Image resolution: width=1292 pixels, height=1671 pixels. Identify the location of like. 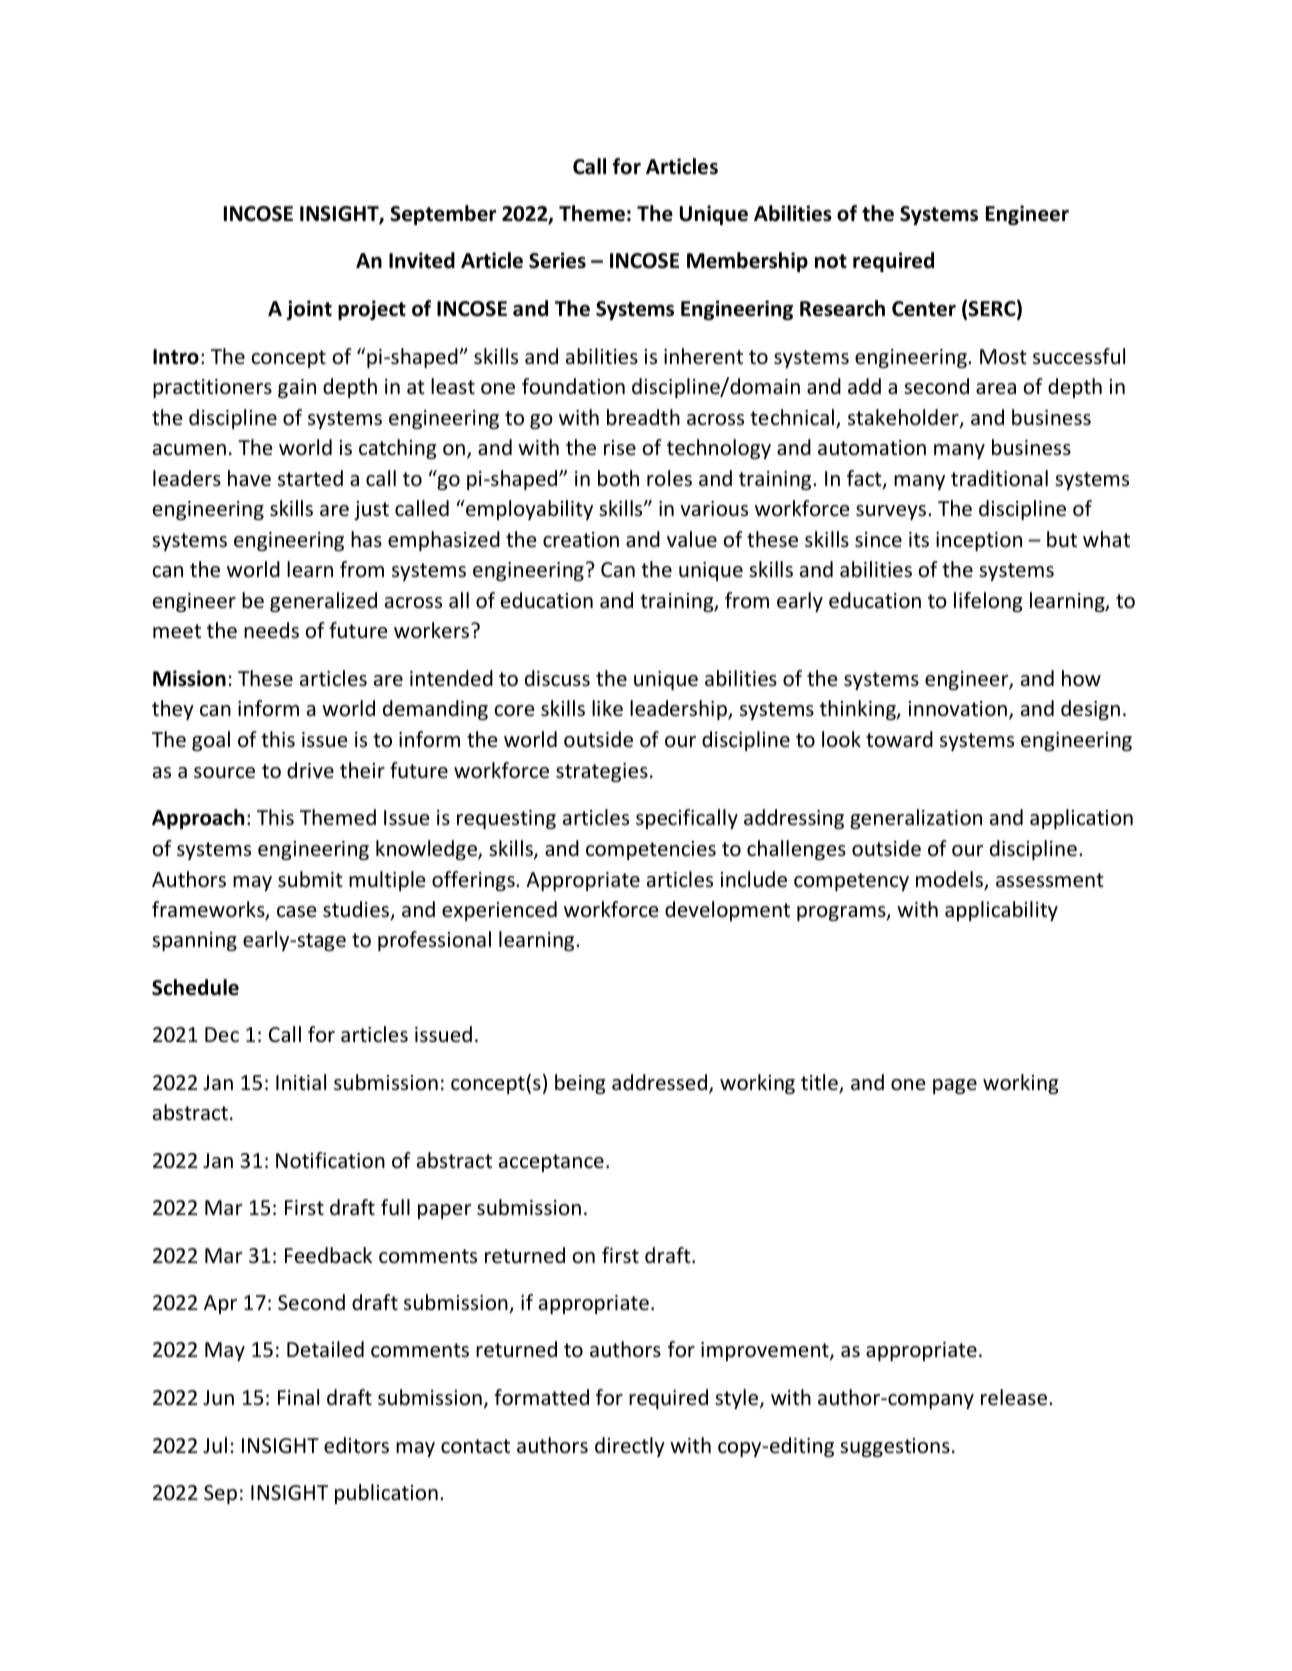
(607, 708).
